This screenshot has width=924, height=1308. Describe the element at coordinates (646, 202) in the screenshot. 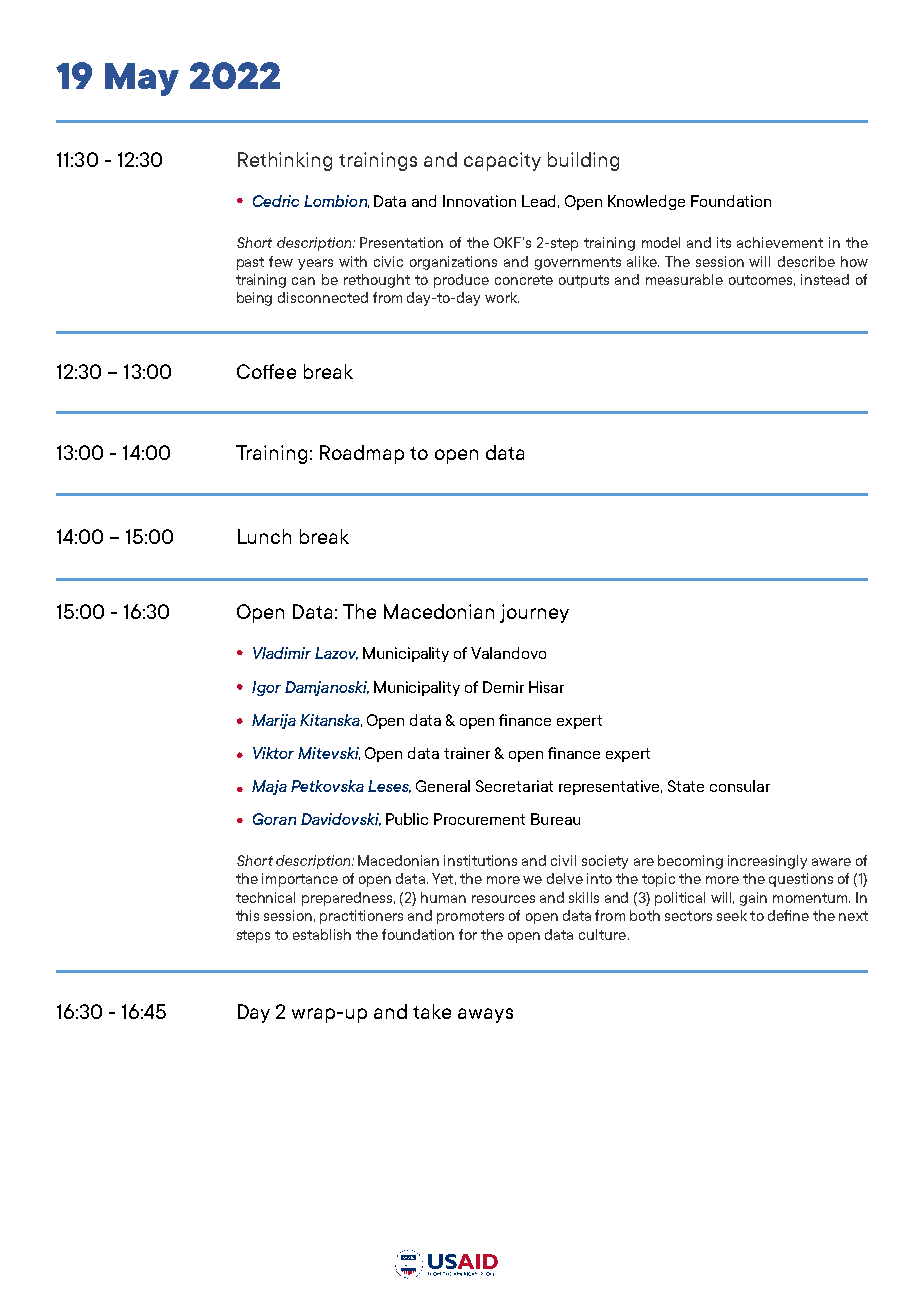

I see `Knowledge` at that location.
